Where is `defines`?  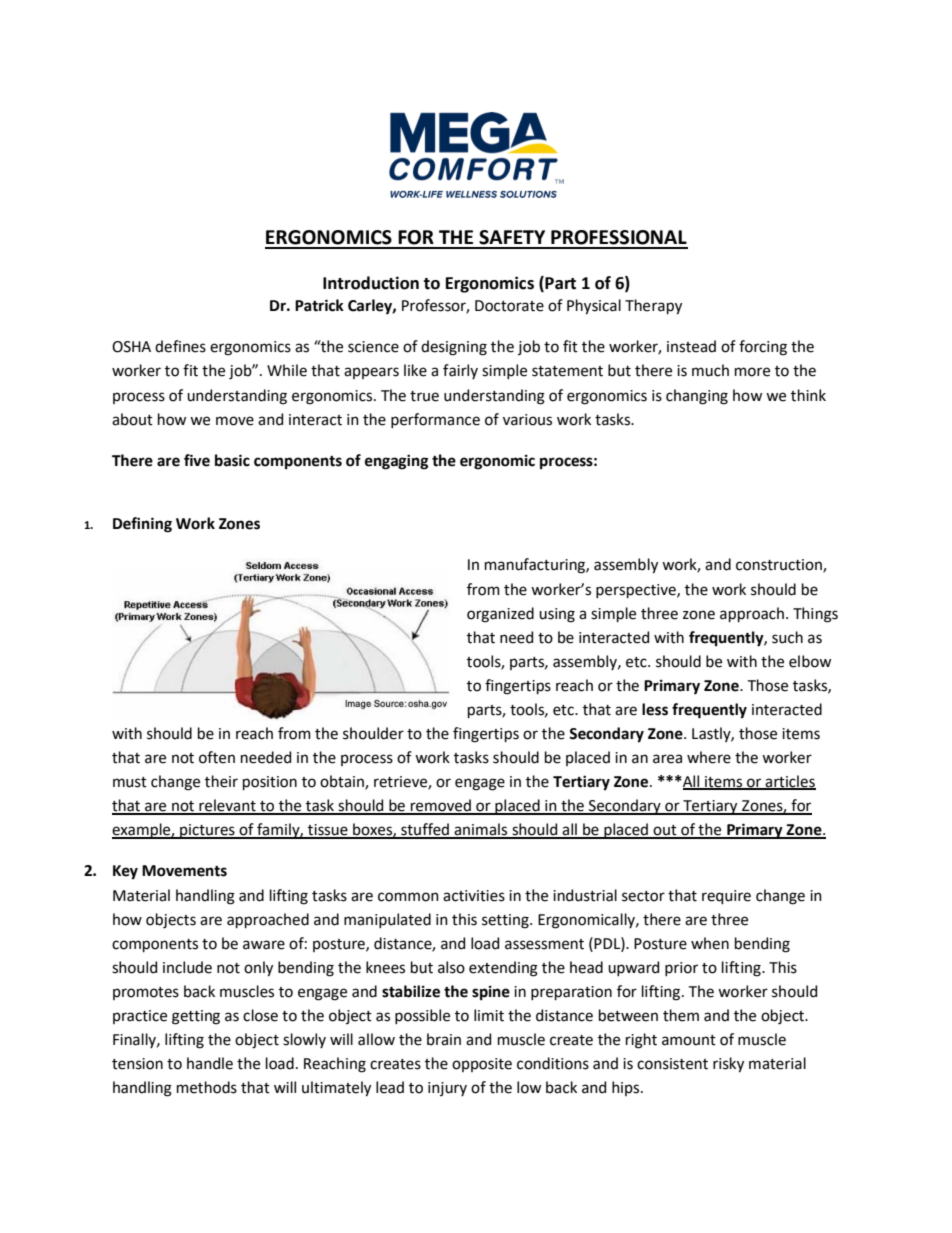
defines is located at coordinates (180, 346).
